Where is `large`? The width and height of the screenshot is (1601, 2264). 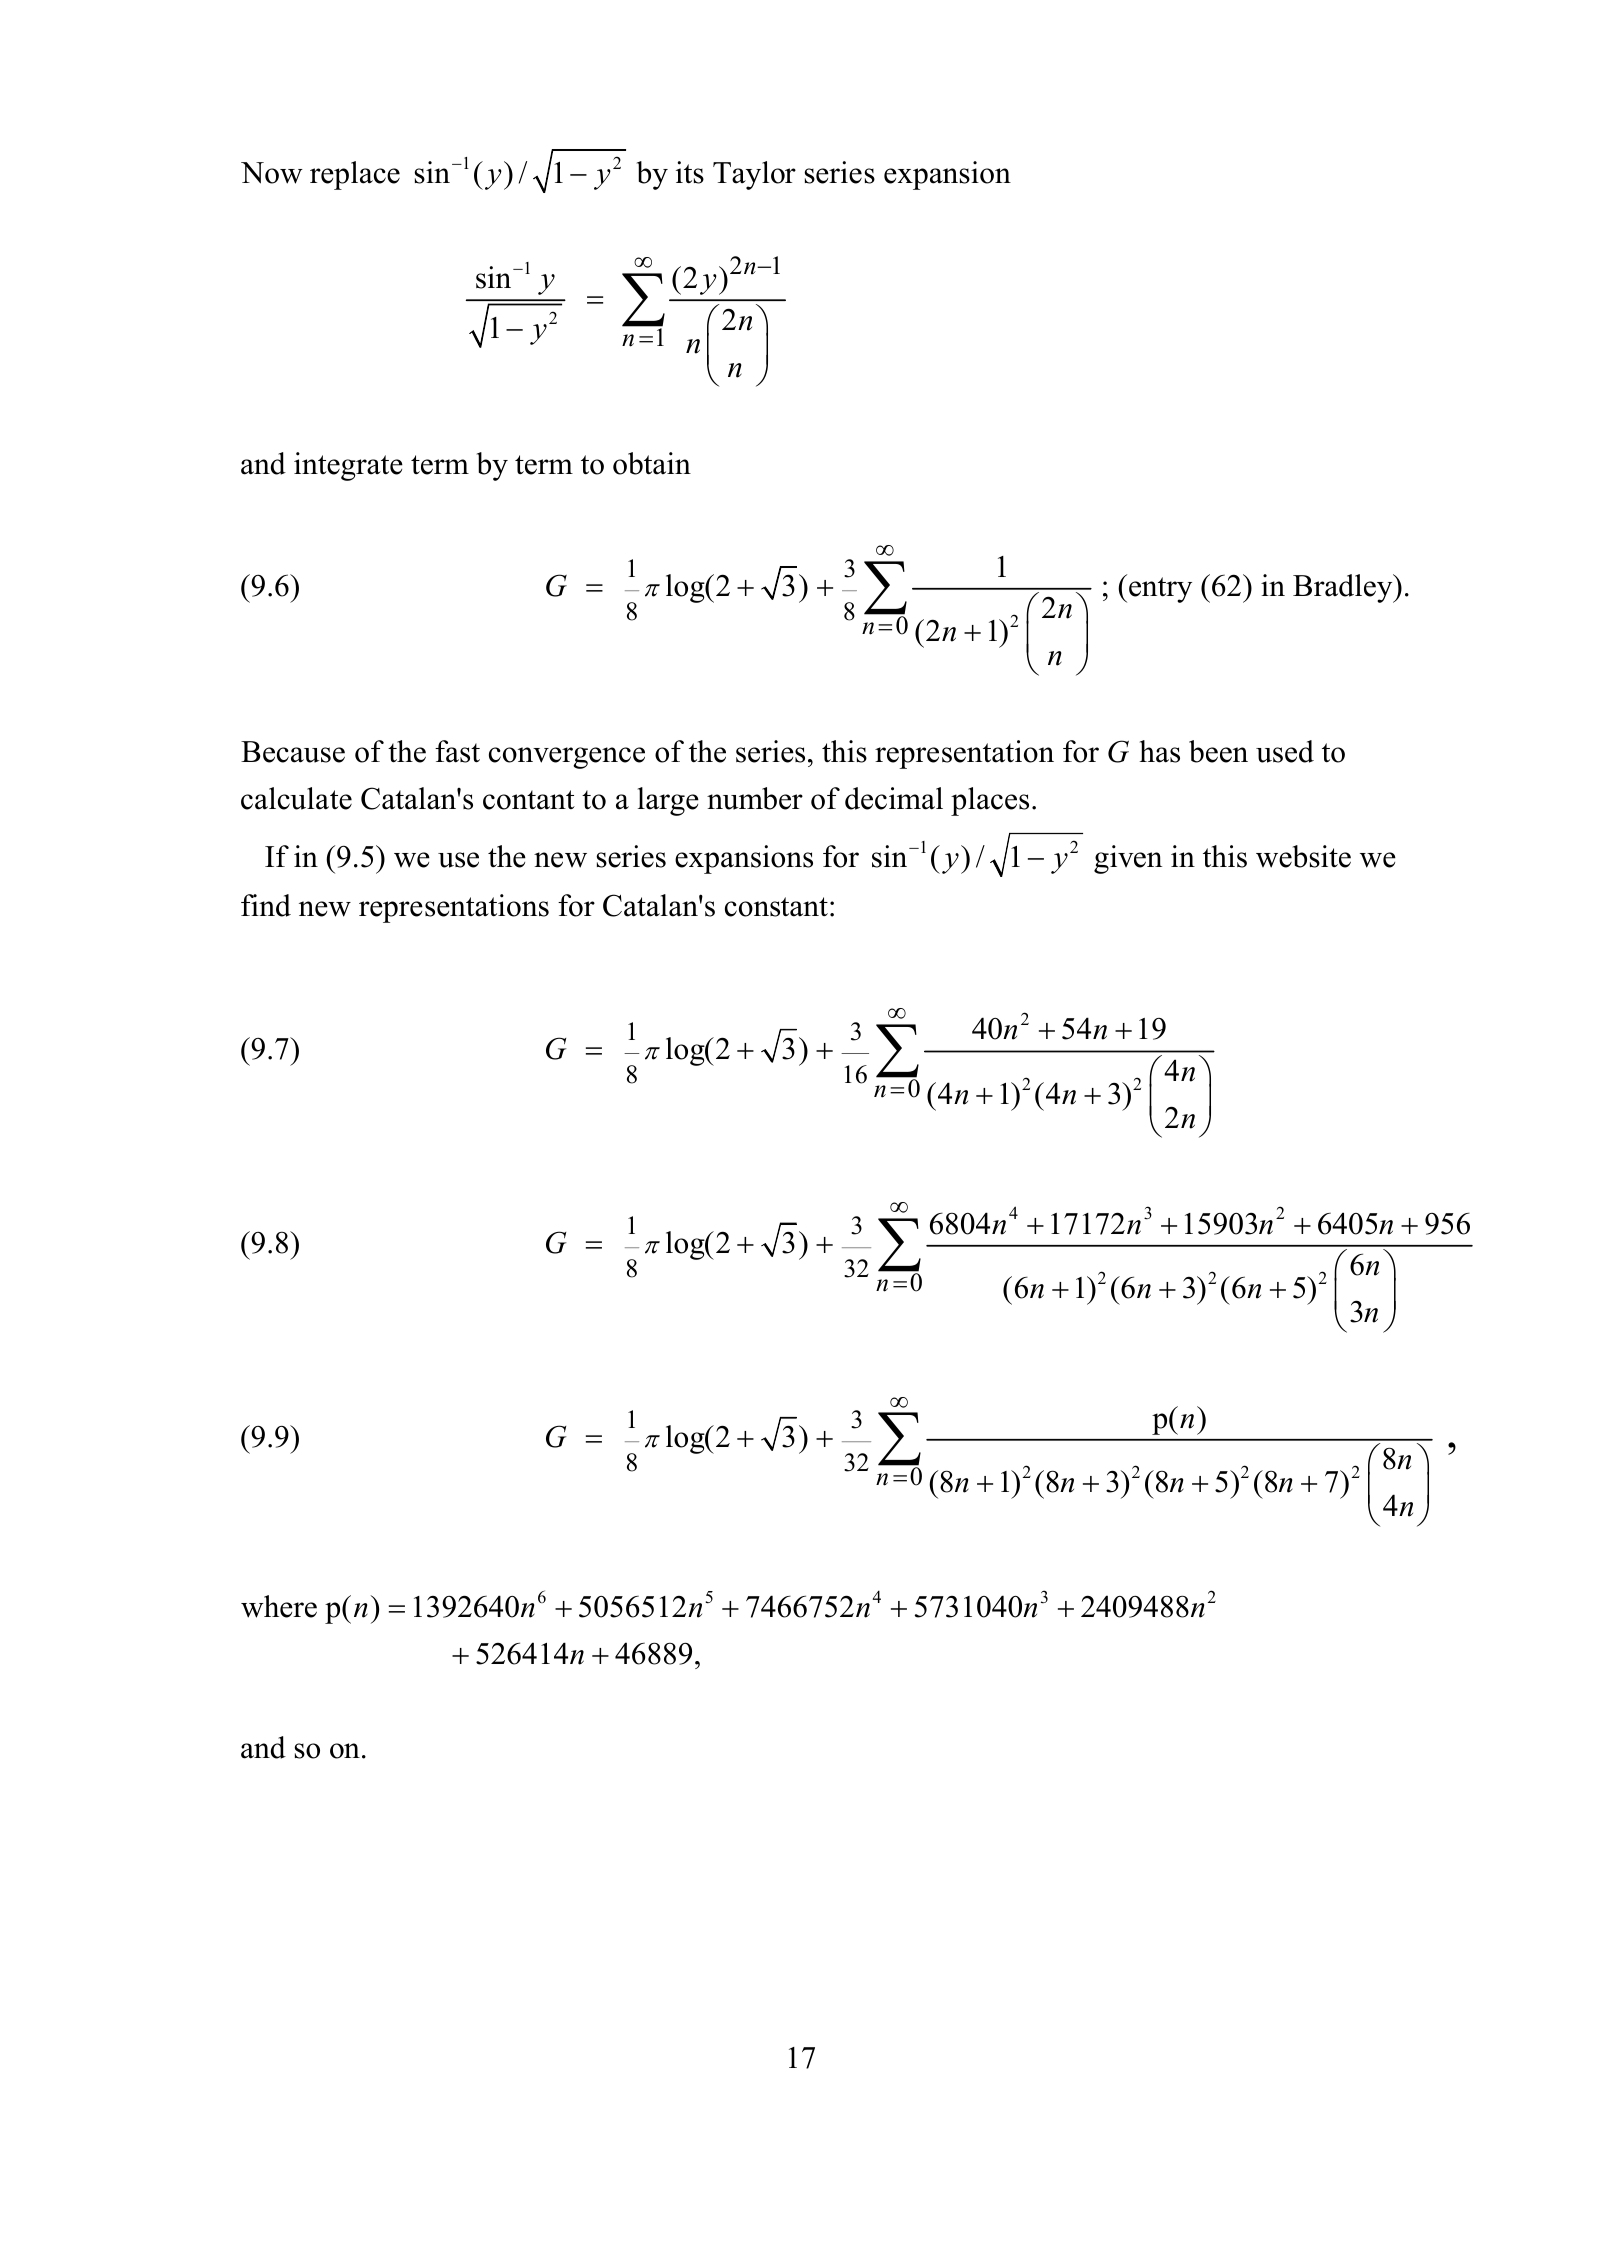 large is located at coordinates (668, 801).
